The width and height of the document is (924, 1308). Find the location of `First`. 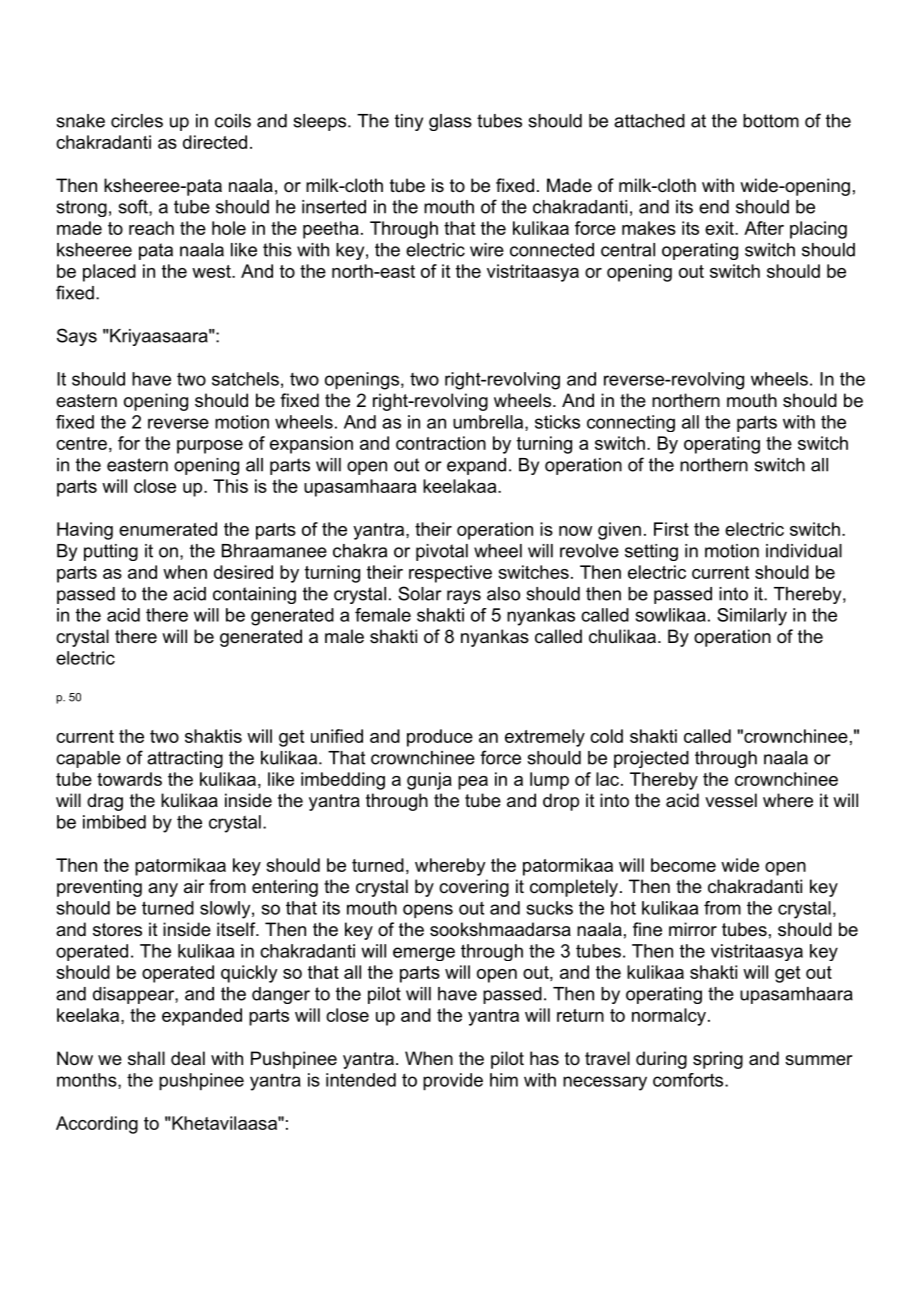

First is located at coordinates (671, 529).
